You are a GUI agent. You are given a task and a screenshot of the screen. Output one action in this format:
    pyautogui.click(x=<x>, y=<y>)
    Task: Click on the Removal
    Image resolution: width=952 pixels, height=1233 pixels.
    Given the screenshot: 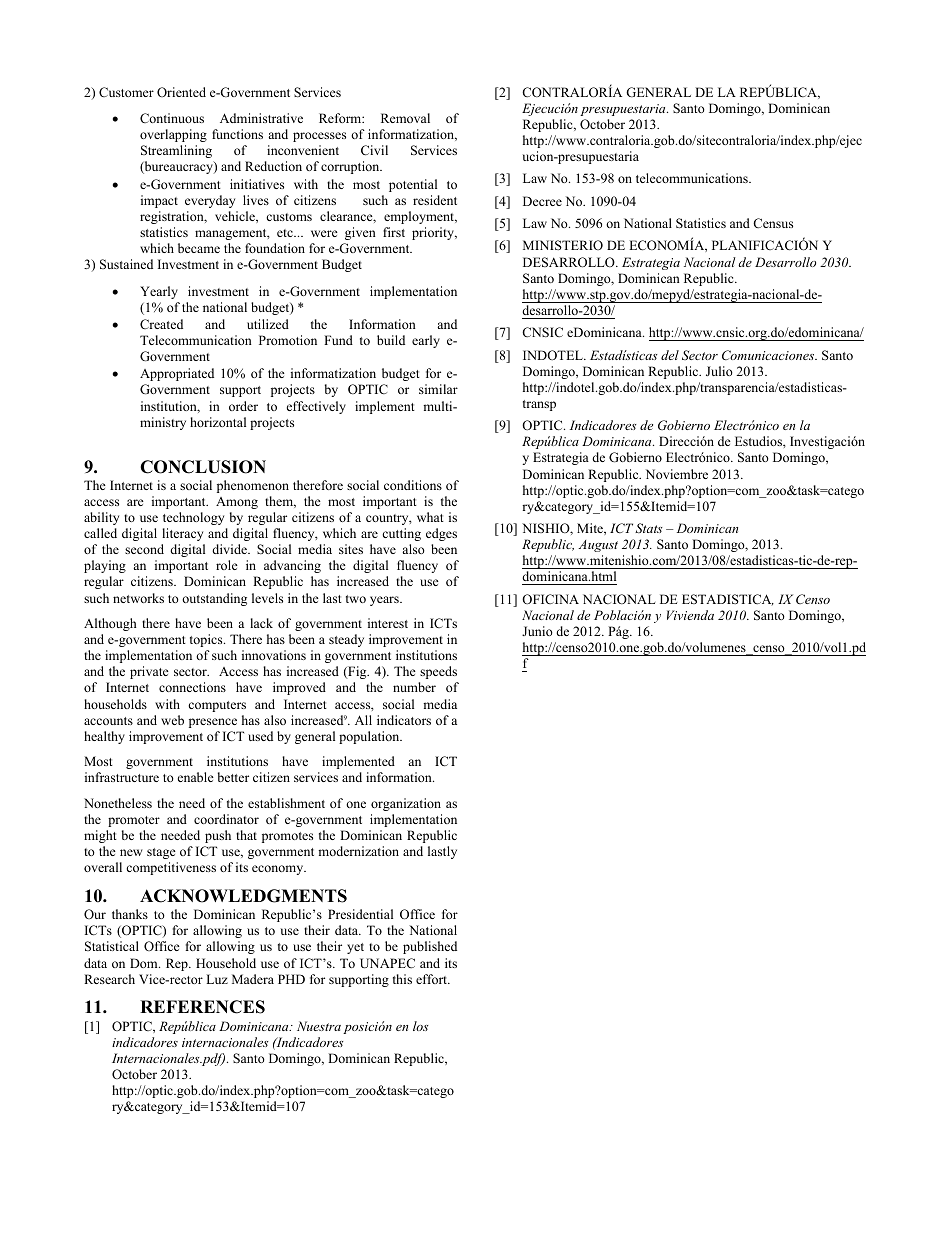 What is the action you would take?
    pyautogui.click(x=405, y=118)
